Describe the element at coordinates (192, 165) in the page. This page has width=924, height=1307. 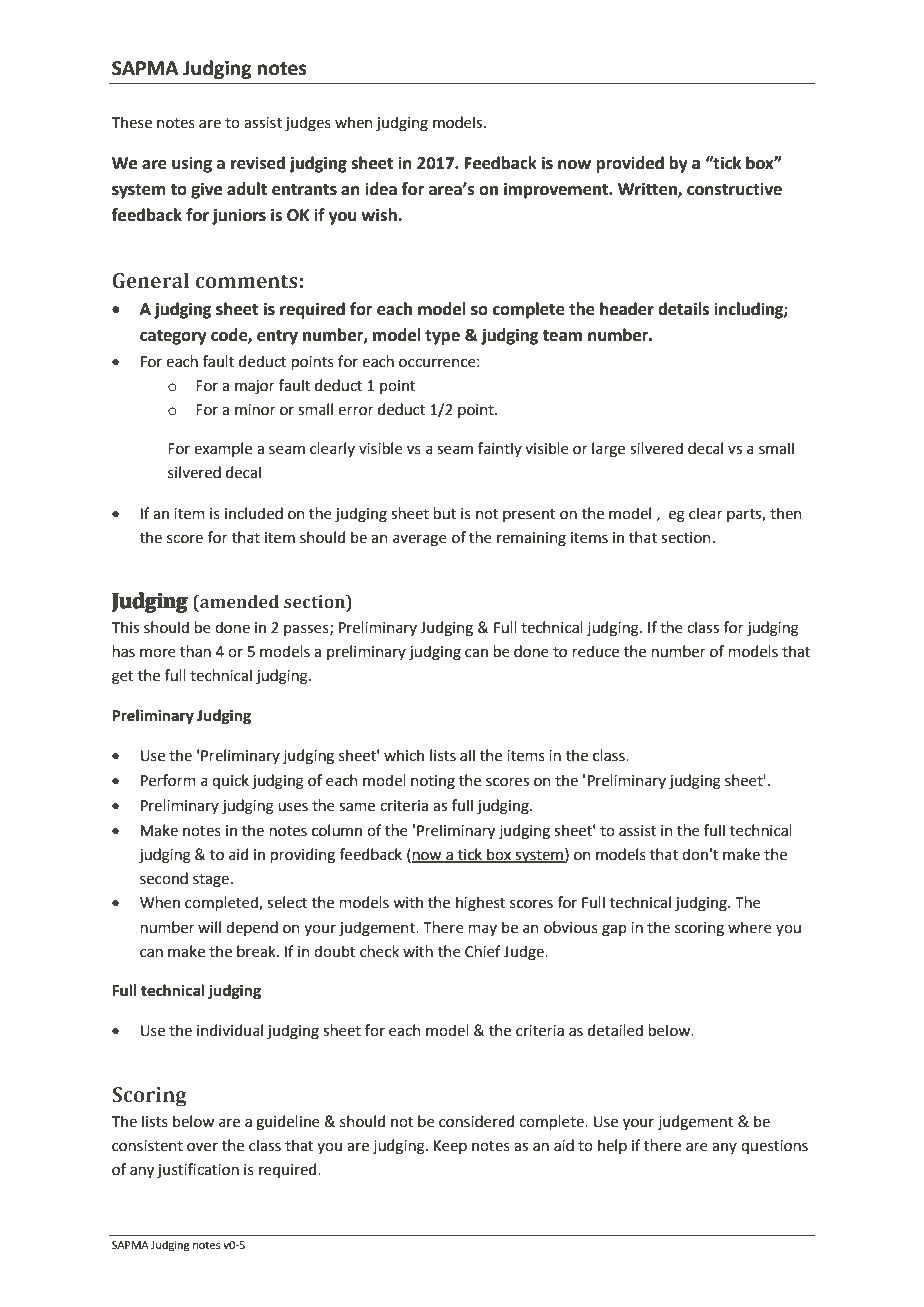
I see `using` at that location.
